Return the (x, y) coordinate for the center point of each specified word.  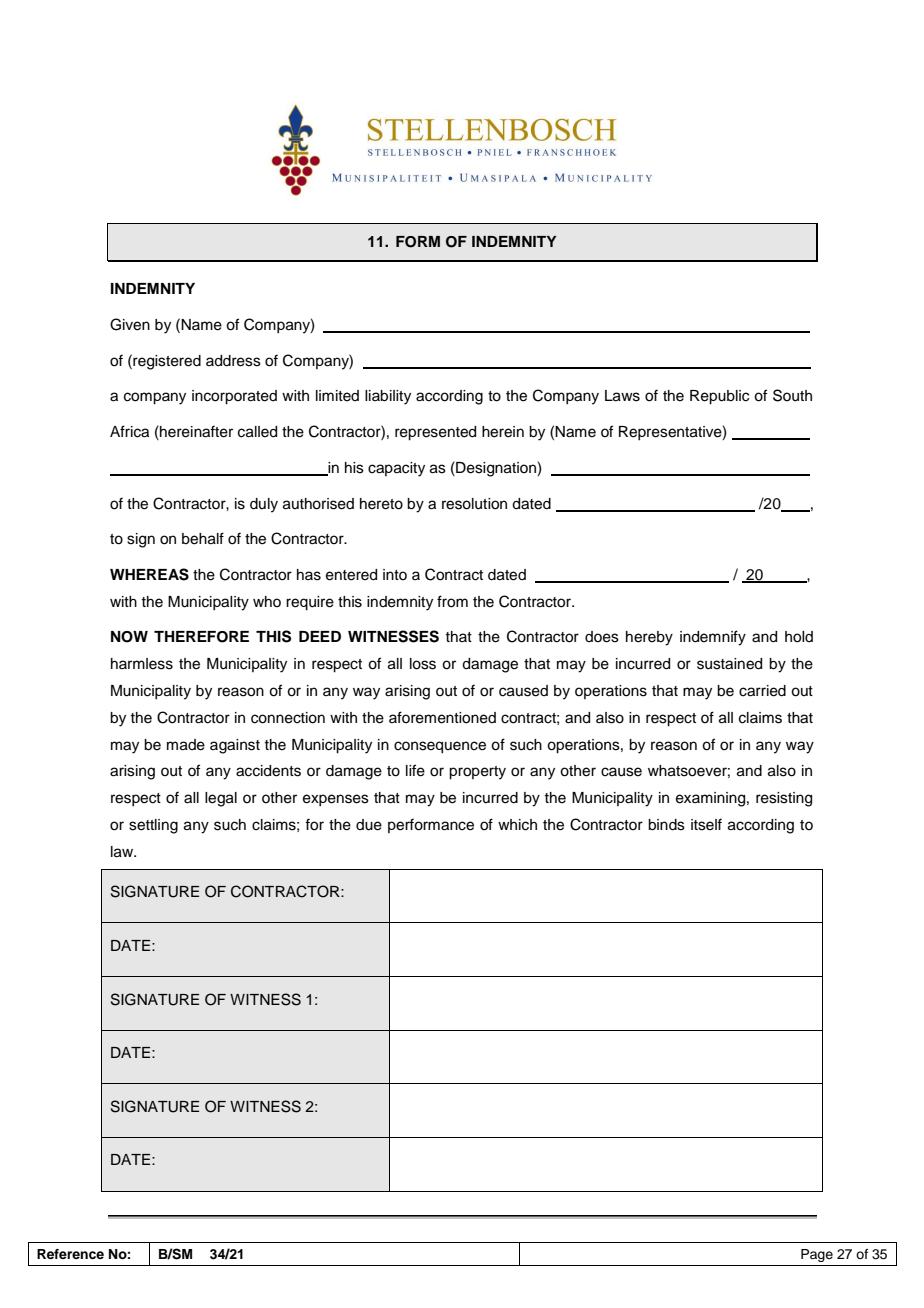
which (517, 825)
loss (423, 664)
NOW (129, 637)
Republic (719, 397)
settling (153, 826)
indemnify (713, 638)
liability (388, 397)
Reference (70, 1254)
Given (130, 324)
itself (706, 824)
